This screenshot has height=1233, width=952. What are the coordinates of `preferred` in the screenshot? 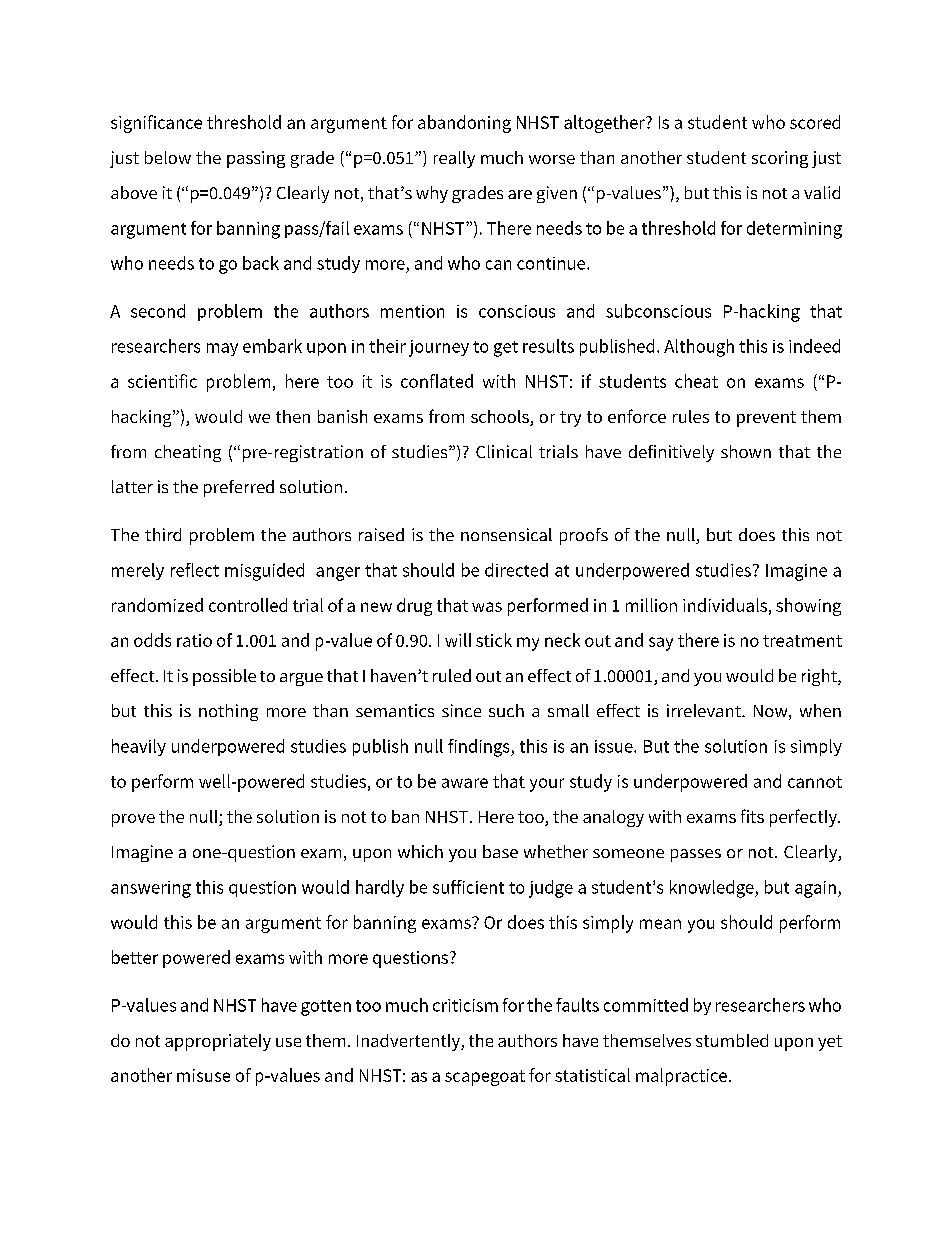 It's located at (239, 488).
